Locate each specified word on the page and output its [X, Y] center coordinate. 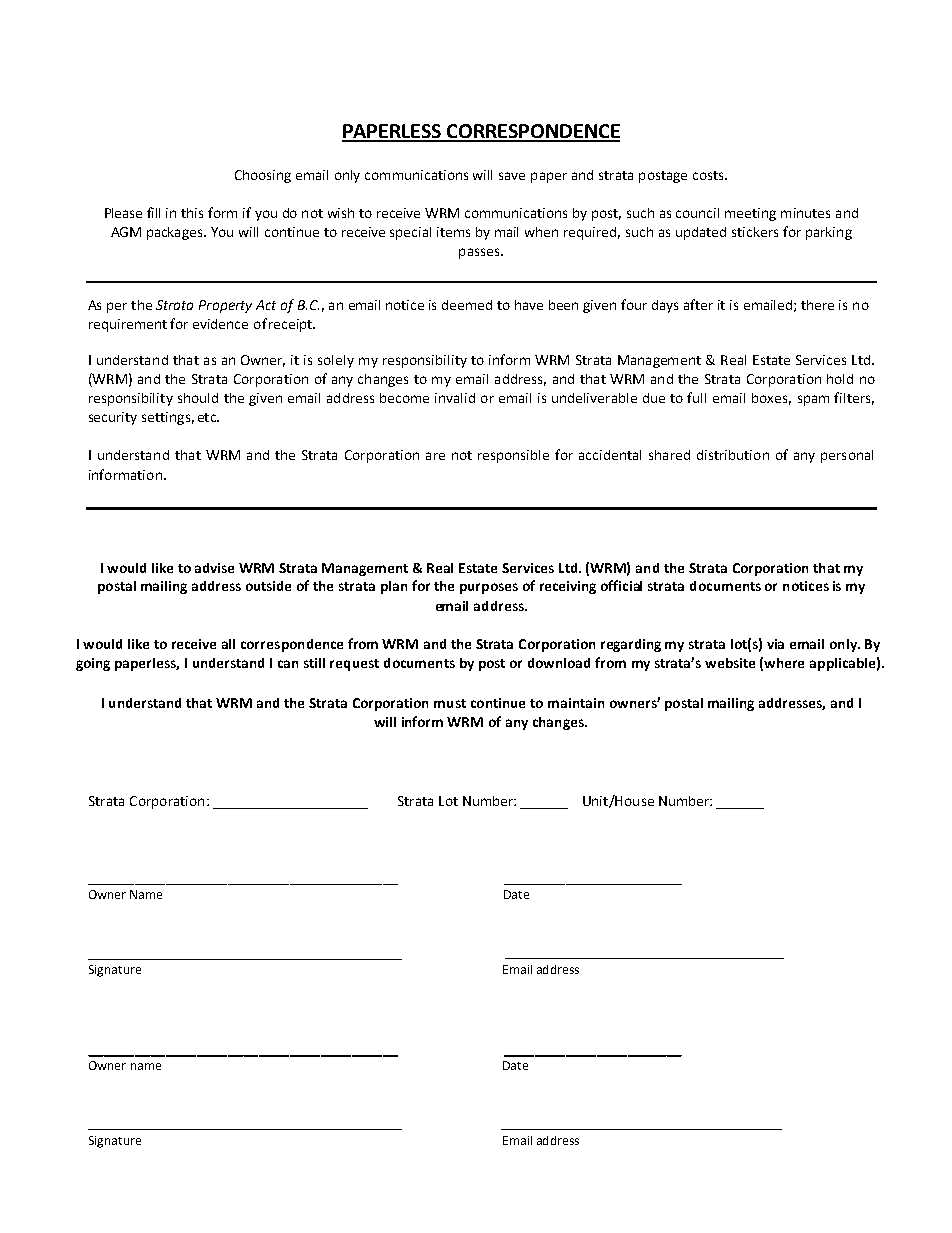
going [93, 664]
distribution [733, 455]
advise [214, 568]
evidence [220, 324]
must [450, 703]
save [512, 176]
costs [709, 175]
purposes [489, 588]
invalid [455, 398]
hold [840, 379]
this [192, 213]
